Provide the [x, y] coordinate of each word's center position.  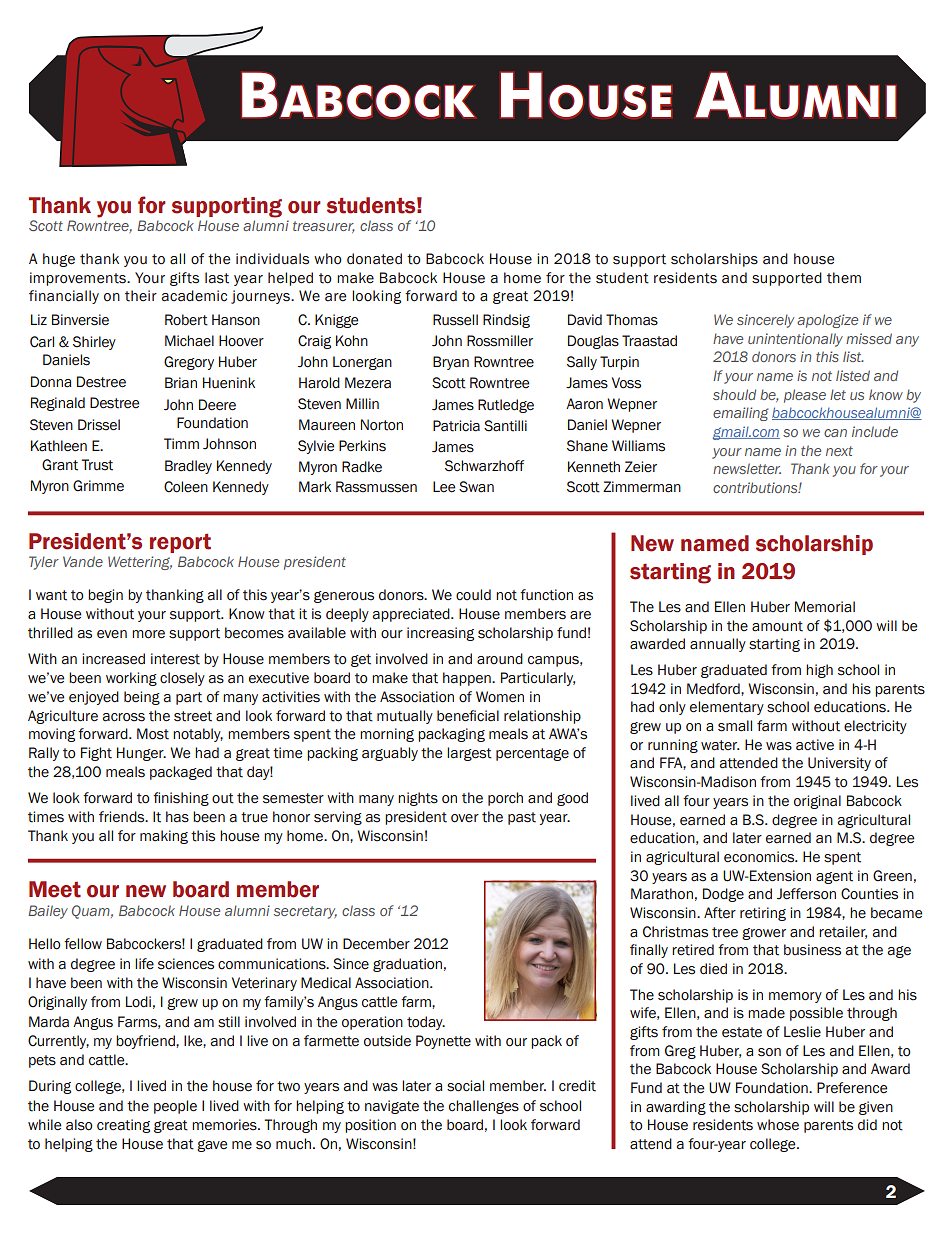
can [835, 433]
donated [374, 259]
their [141, 296]
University [839, 764]
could [473, 595]
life [144, 963]
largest [469, 754]
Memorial [825, 607]
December [376, 944]
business [812, 950]
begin [105, 596]
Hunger [141, 754]
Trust [97, 465]
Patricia [456, 426]
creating [123, 1126]
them [844, 278]
